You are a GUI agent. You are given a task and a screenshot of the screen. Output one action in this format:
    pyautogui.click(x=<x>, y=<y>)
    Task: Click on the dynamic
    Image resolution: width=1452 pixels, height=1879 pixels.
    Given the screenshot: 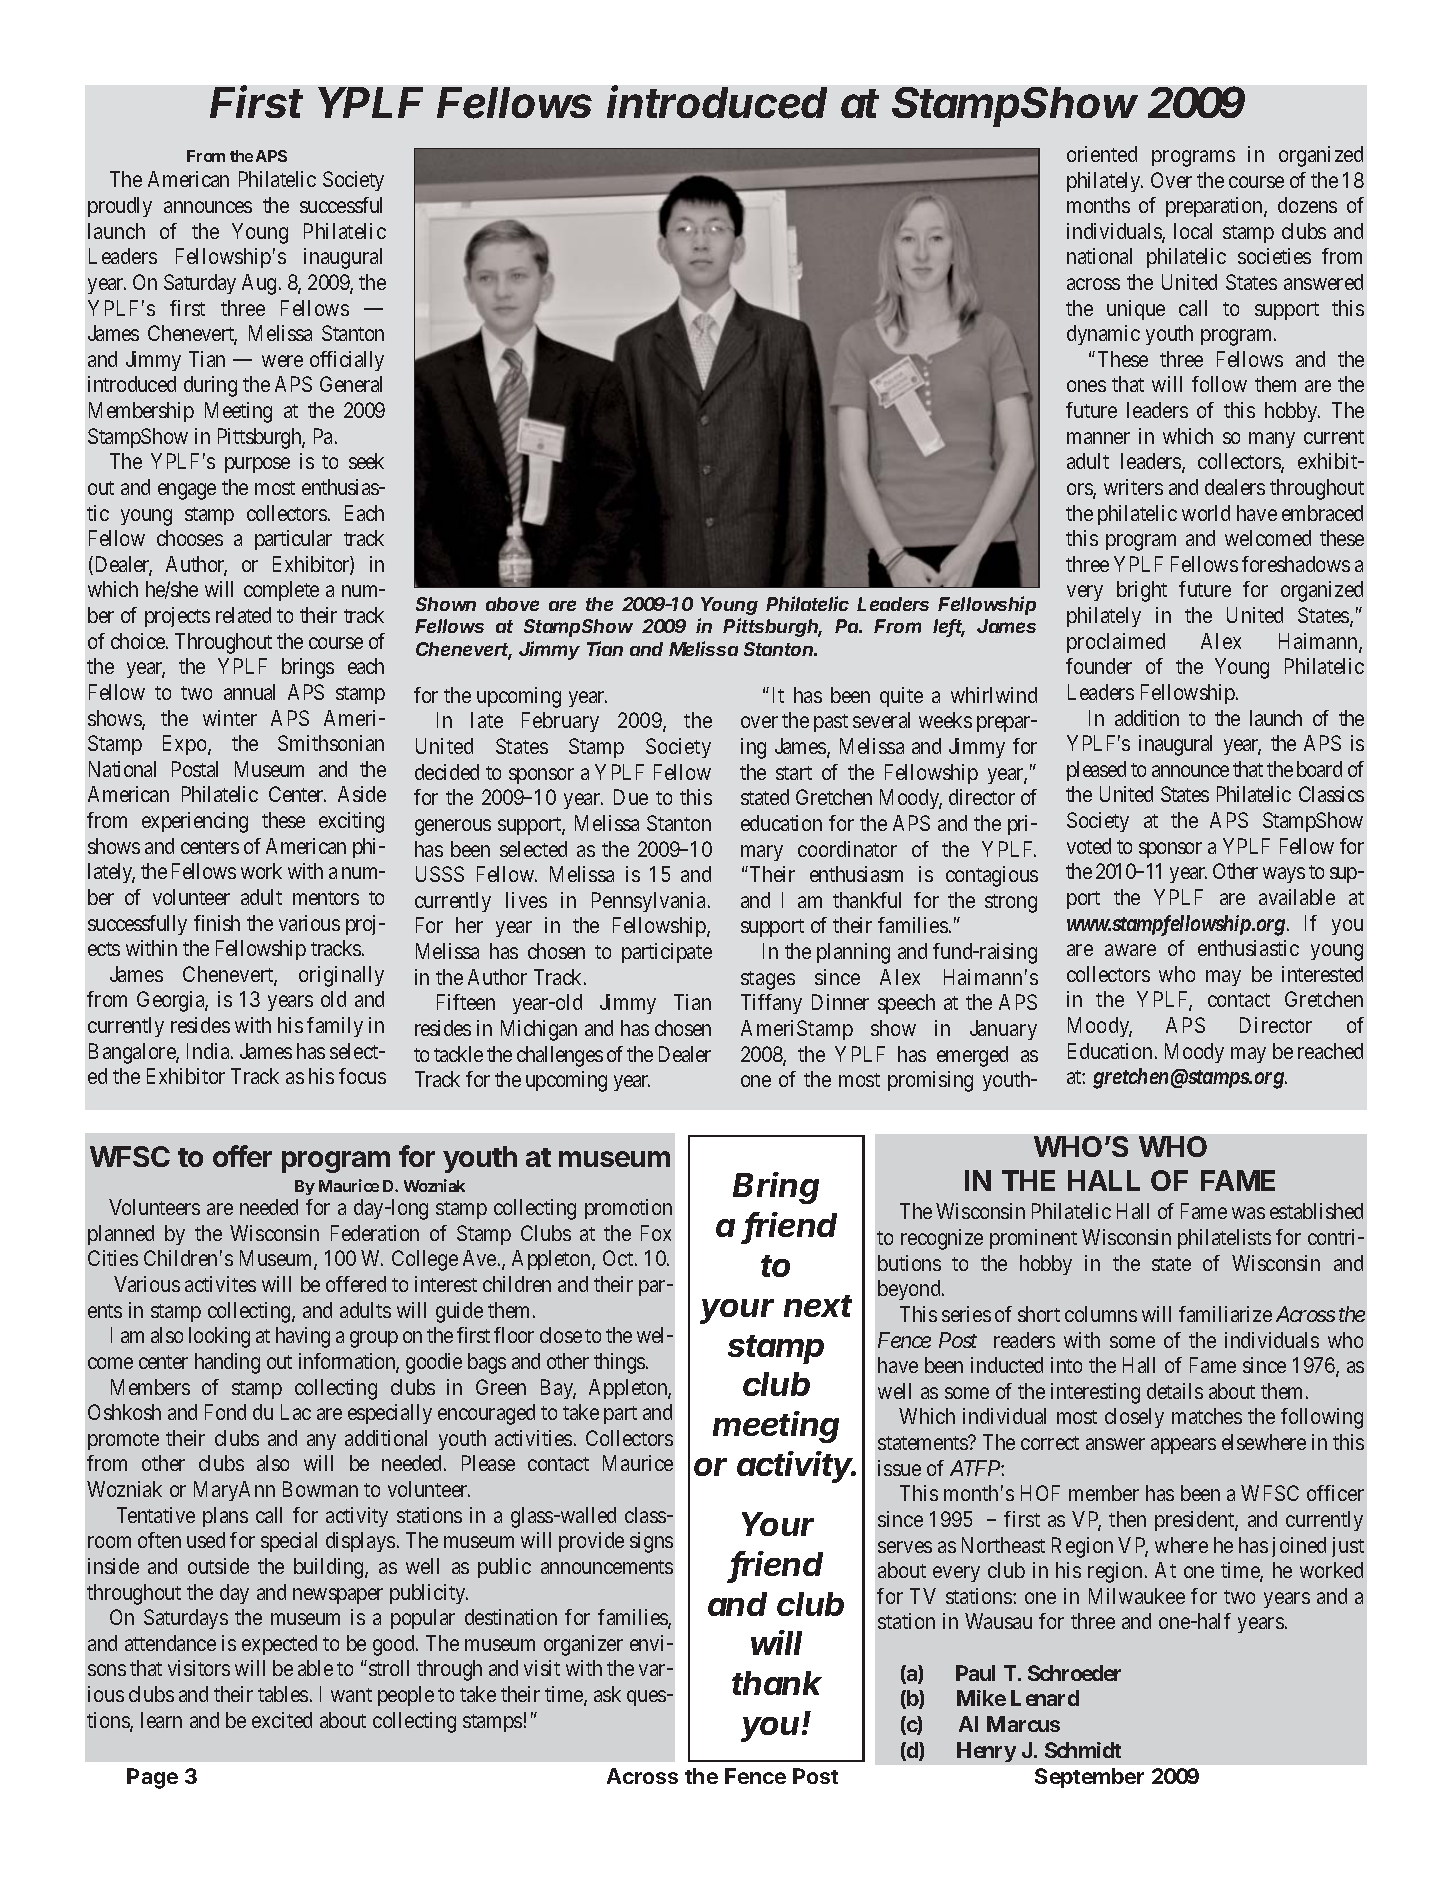 What is the action you would take?
    pyautogui.click(x=1103, y=335)
